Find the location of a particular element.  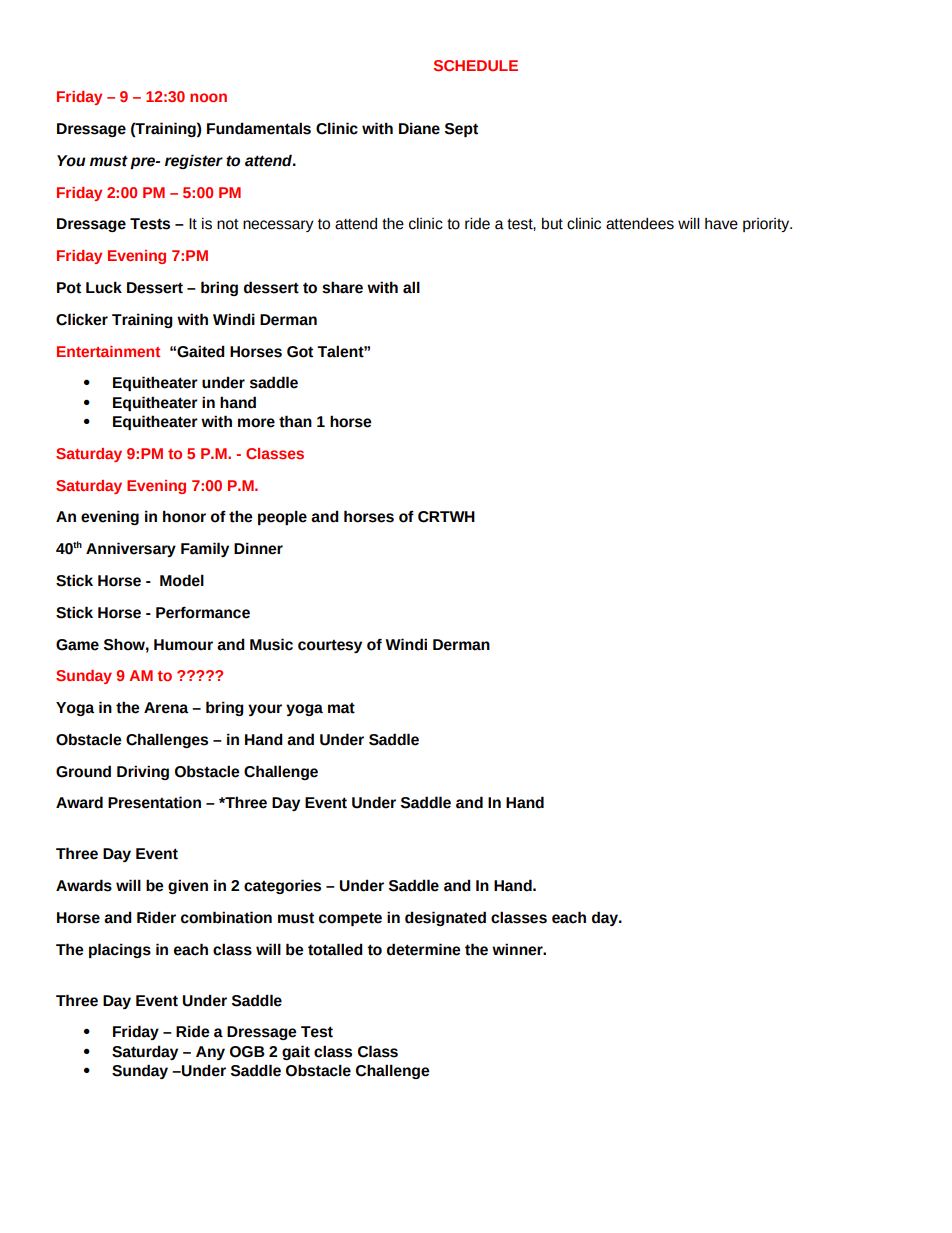

courtesy is located at coordinates (330, 646).
